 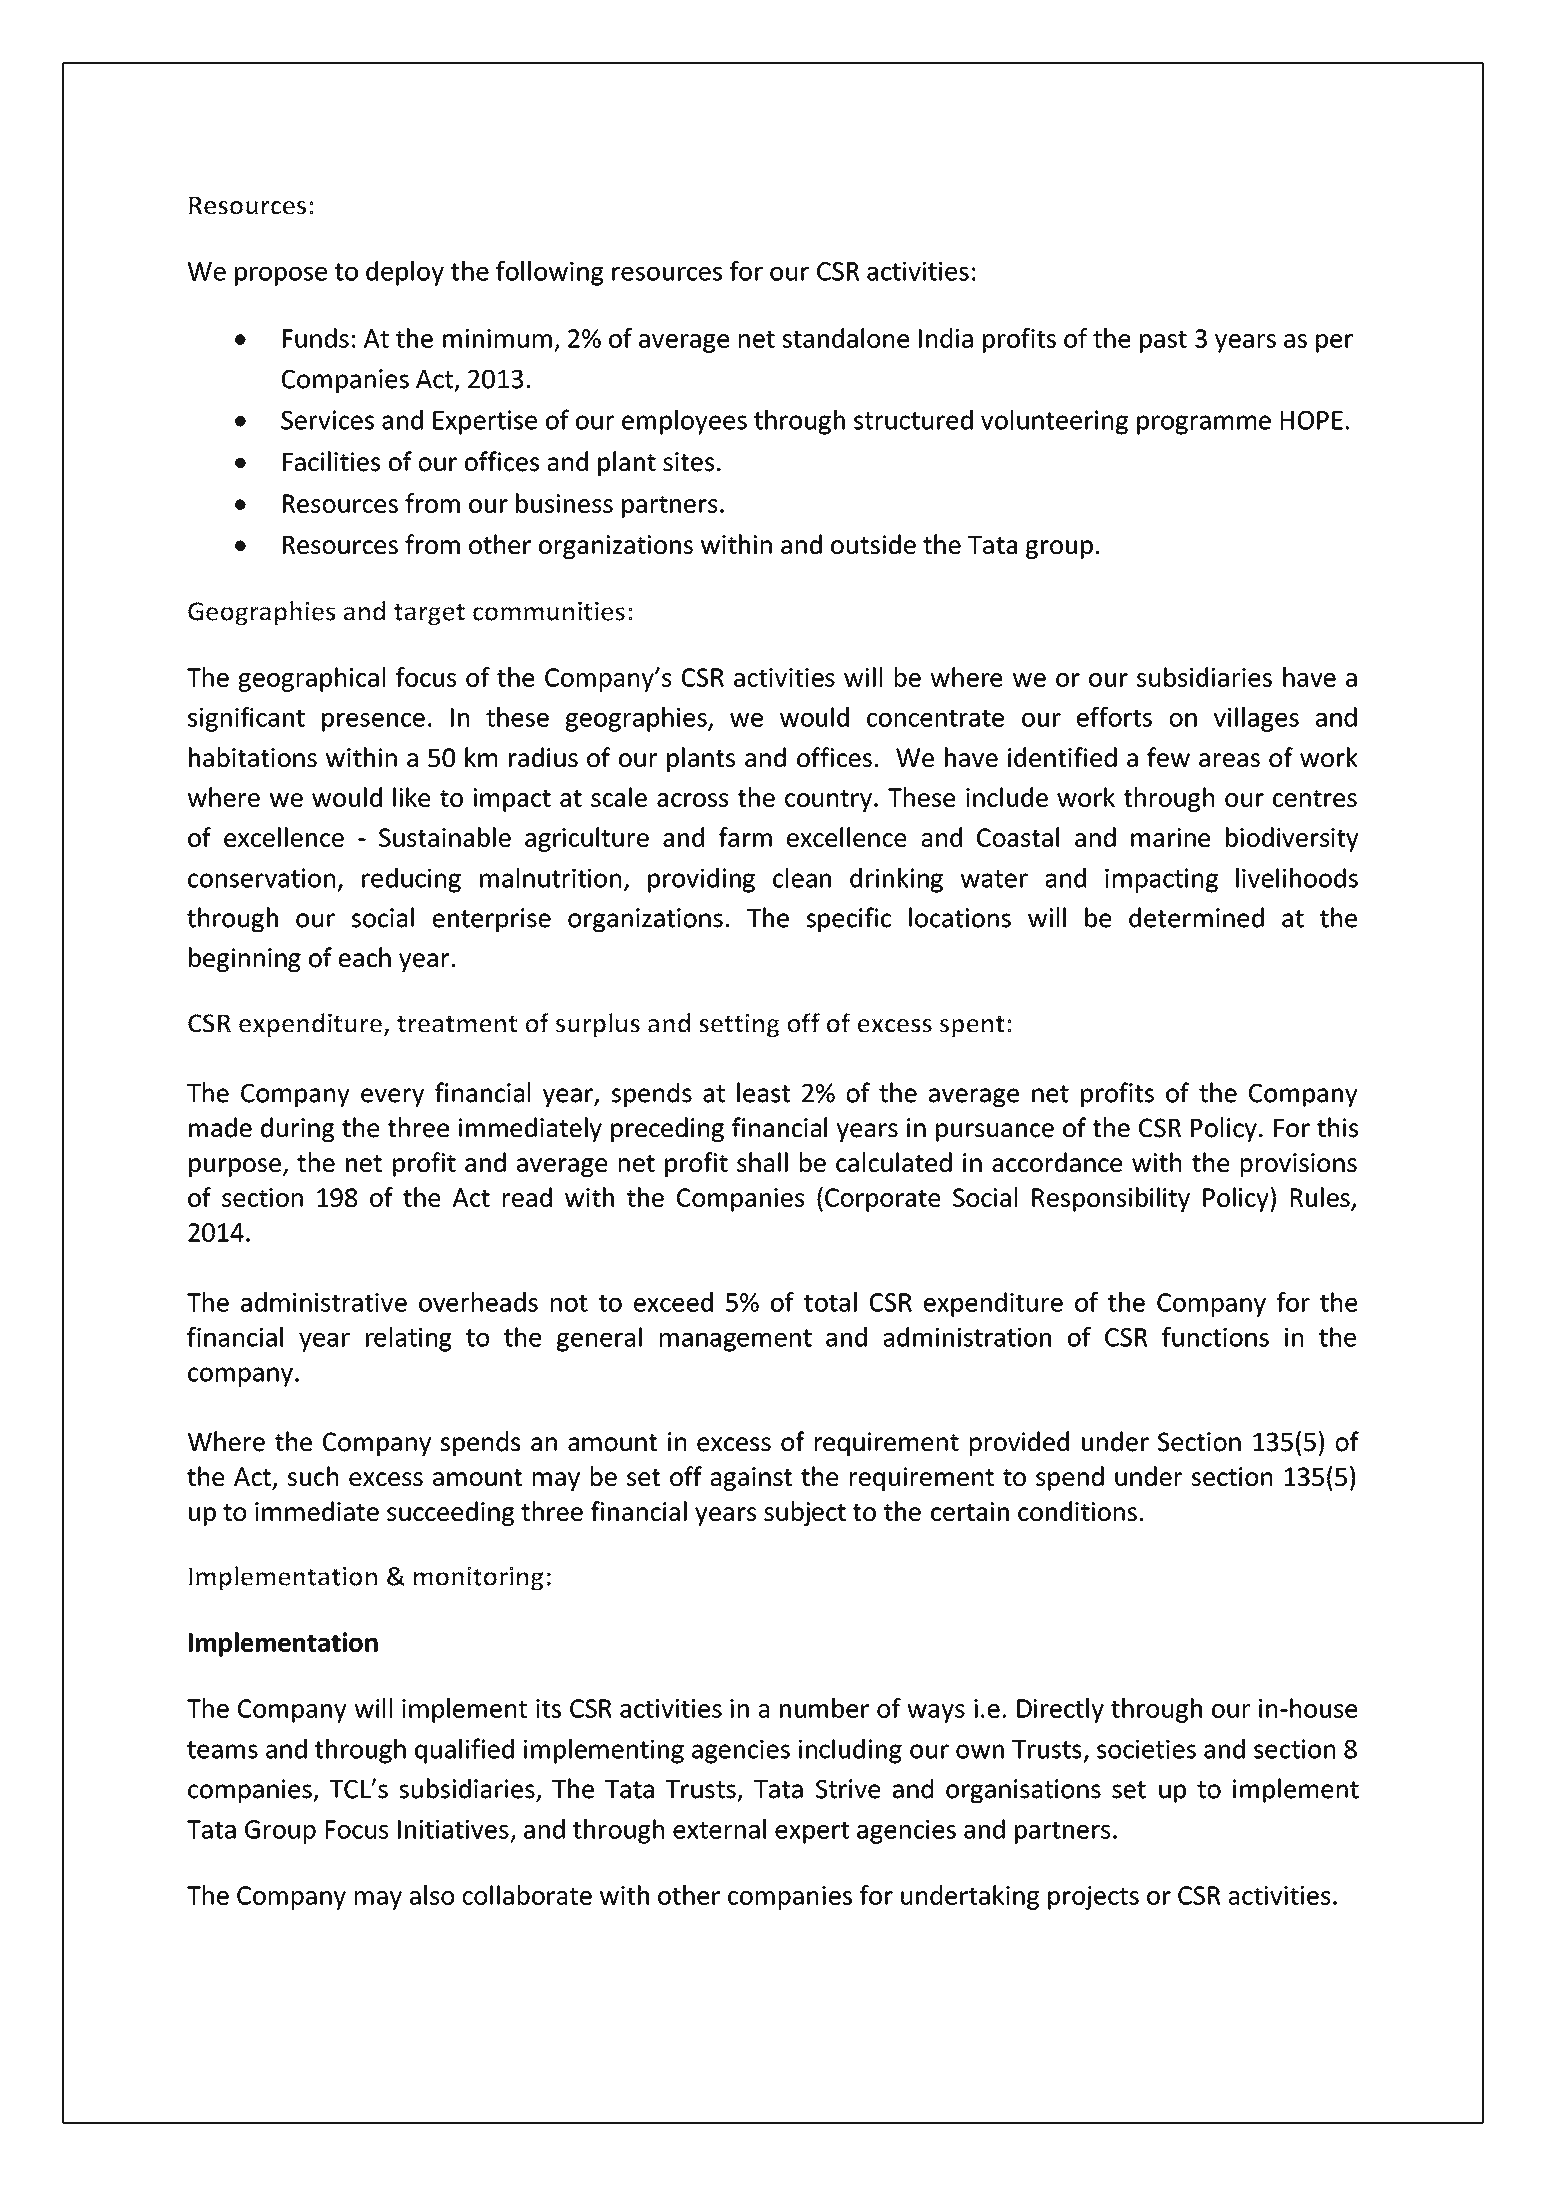 I want to click on every, so click(x=392, y=1097).
